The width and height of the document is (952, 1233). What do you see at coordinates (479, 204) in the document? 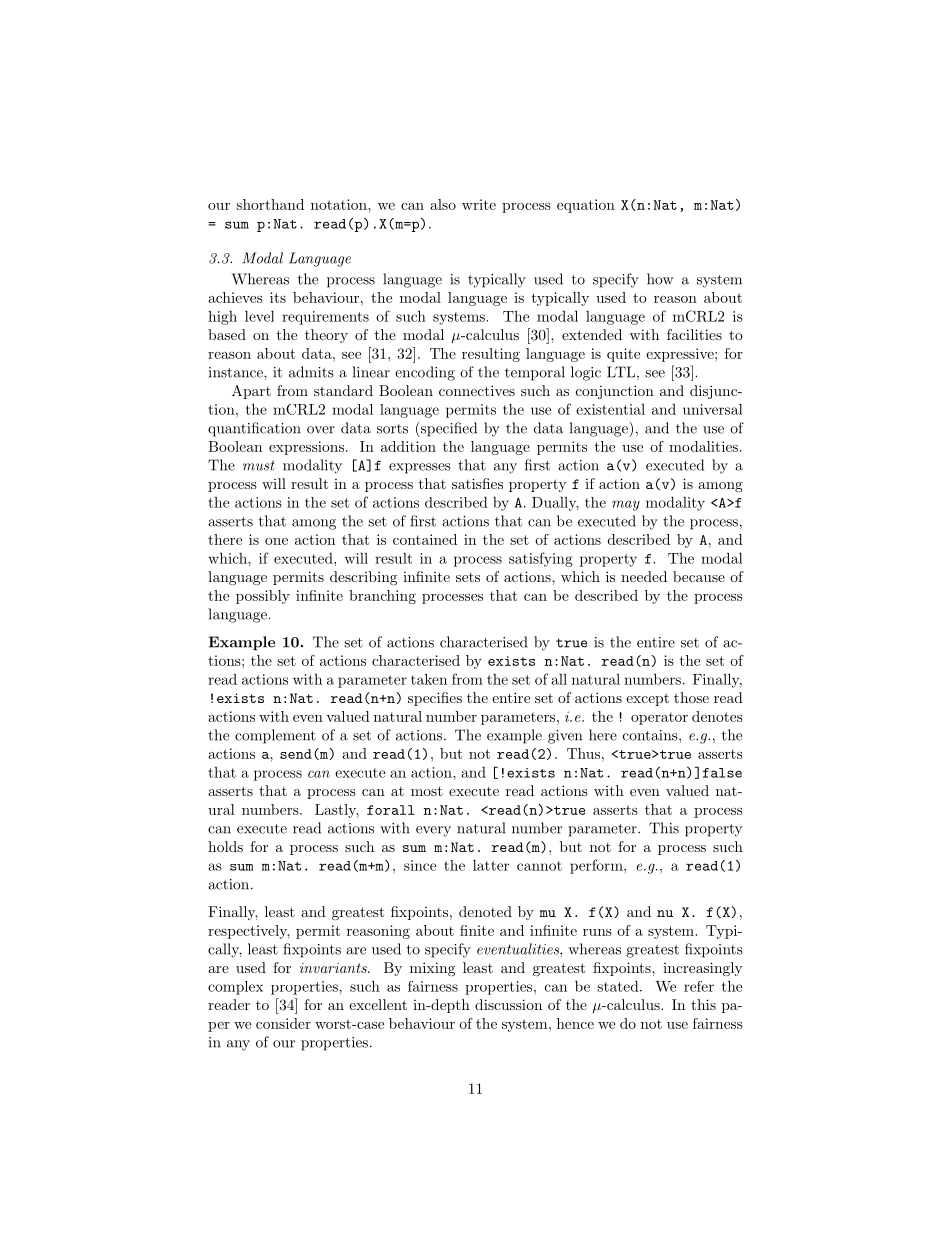
I see `write` at bounding box center [479, 204].
